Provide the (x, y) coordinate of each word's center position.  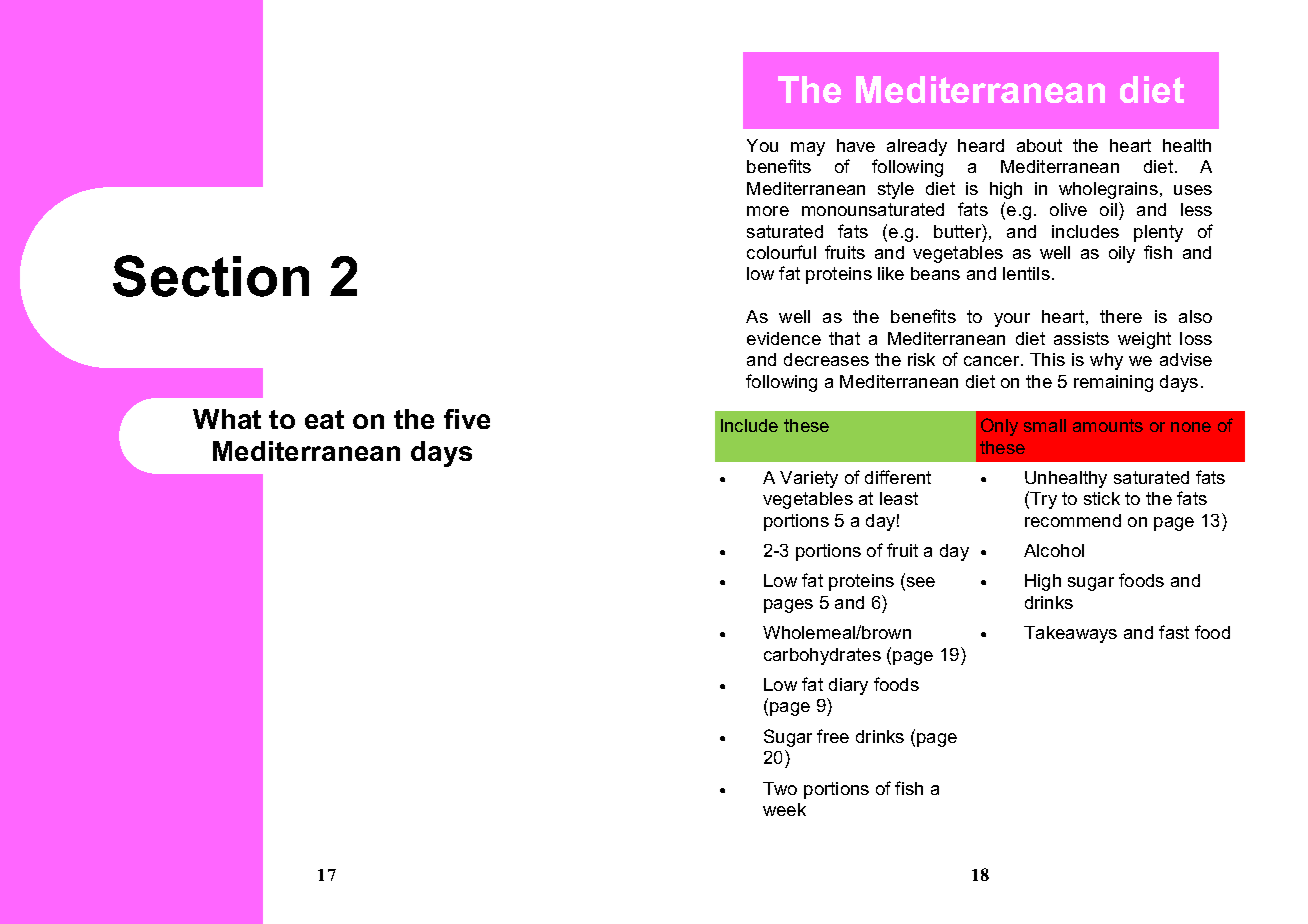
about (1039, 145)
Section (211, 276)
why (1106, 361)
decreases (826, 359)
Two (780, 788)
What (227, 419)
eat (324, 419)
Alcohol (1054, 550)
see (919, 584)
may (808, 149)
